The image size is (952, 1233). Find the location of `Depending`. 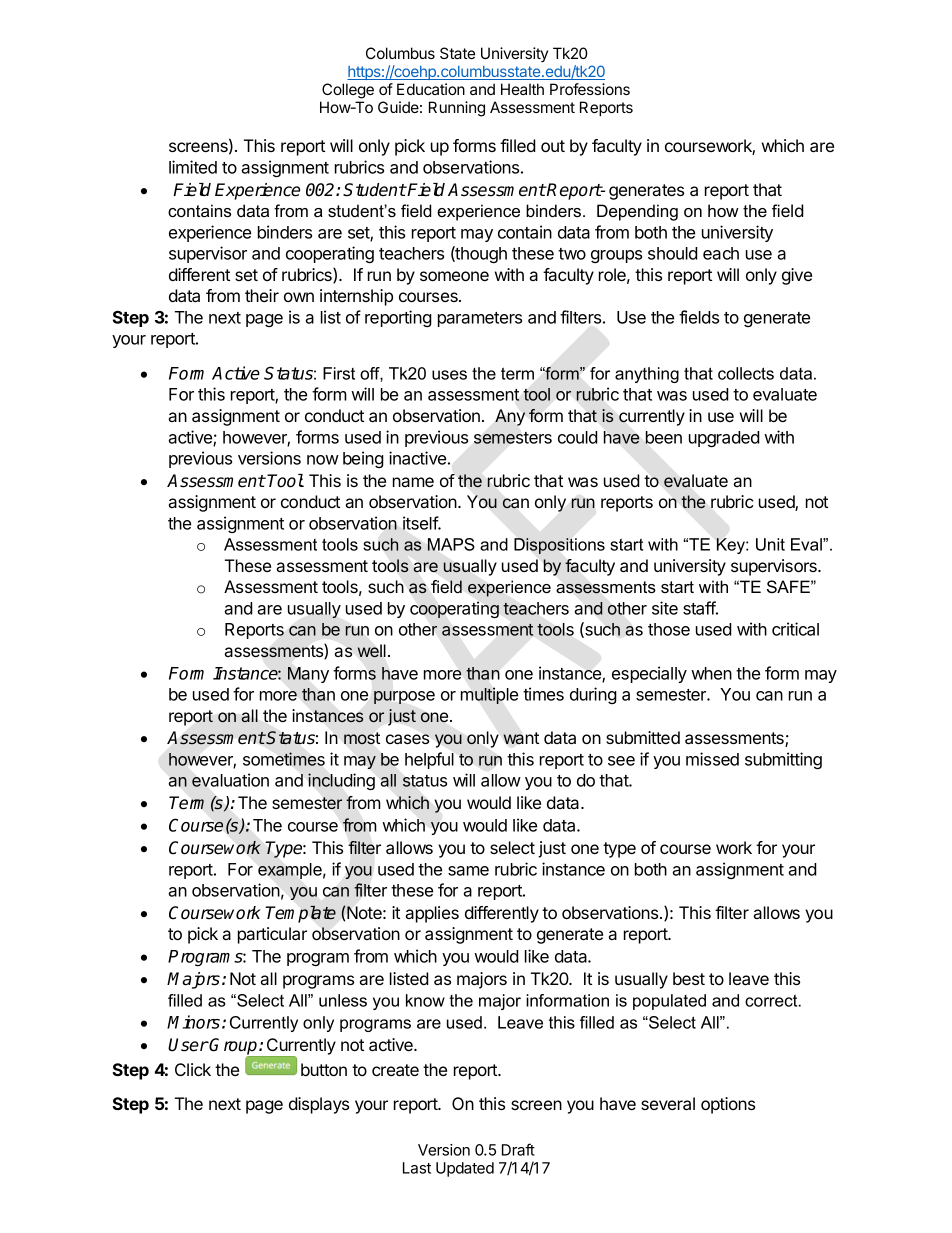

Depending is located at coordinates (637, 212).
